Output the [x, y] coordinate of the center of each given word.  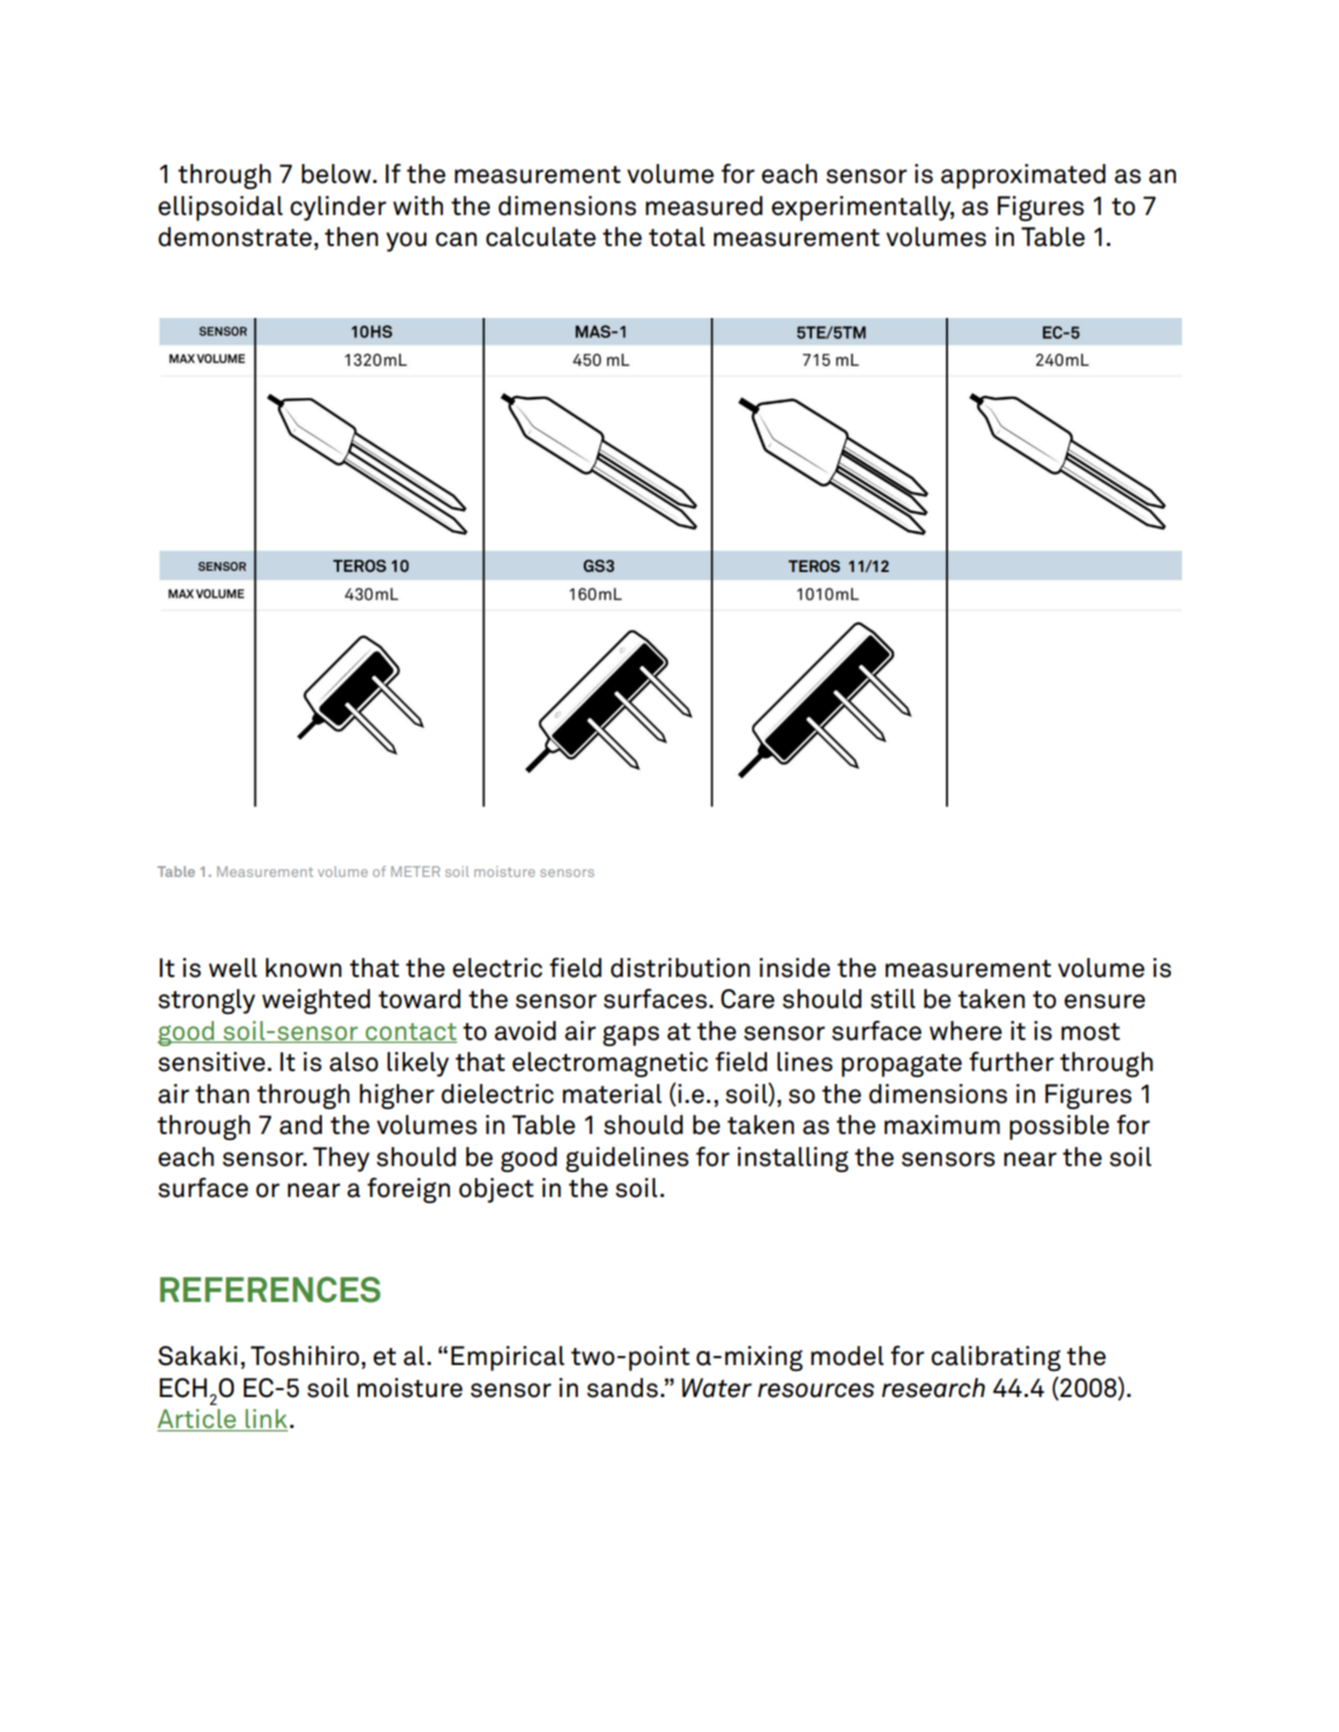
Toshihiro [305, 1356]
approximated [1023, 176]
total [677, 237]
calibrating [996, 1358]
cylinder [338, 208]
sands [622, 1388]
